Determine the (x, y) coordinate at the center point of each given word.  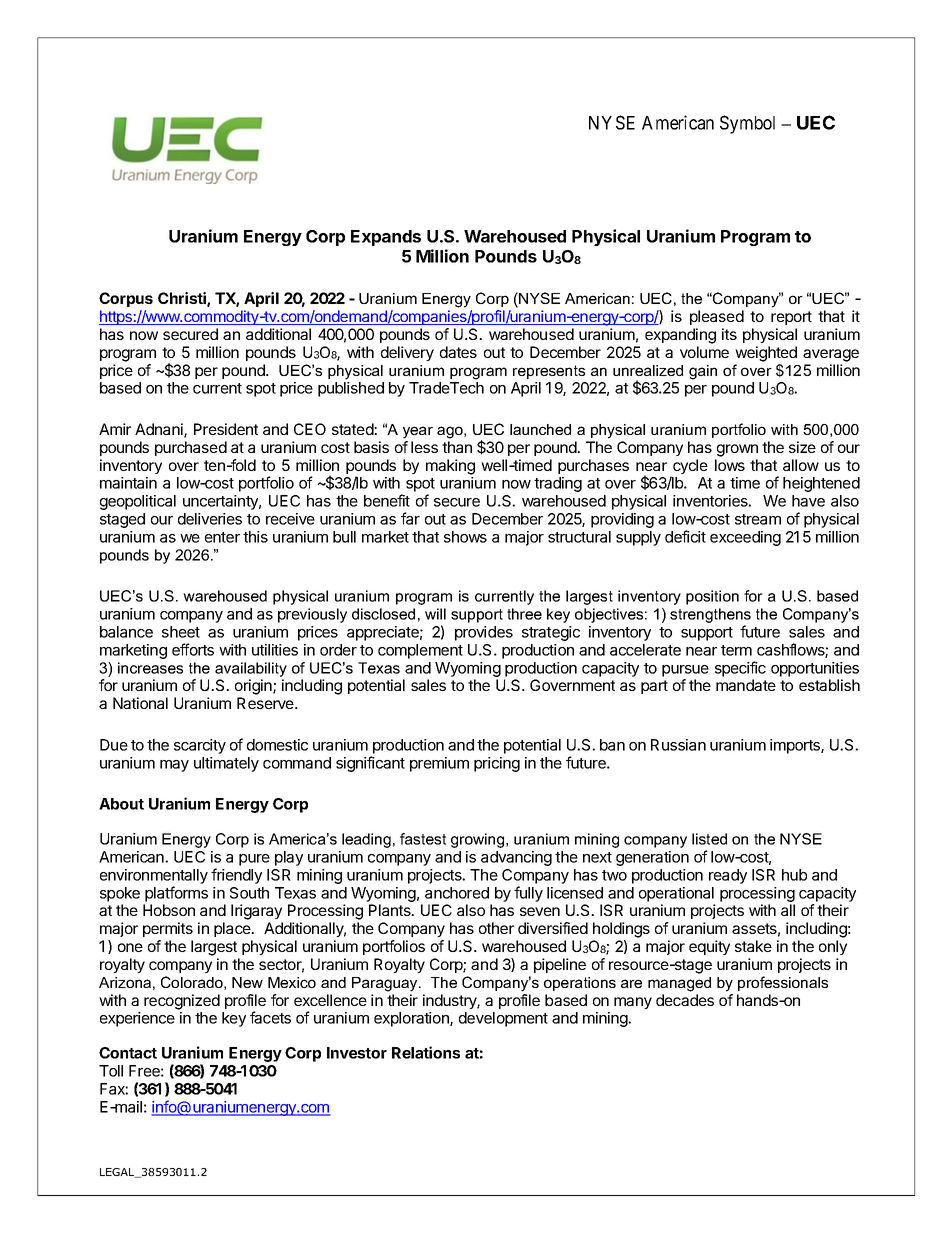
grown (737, 450)
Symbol (747, 124)
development (503, 1019)
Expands (386, 238)
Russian (678, 745)
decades (685, 1000)
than (457, 447)
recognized (182, 1002)
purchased (191, 448)
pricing (497, 764)
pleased (717, 317)
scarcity (200, 746)
